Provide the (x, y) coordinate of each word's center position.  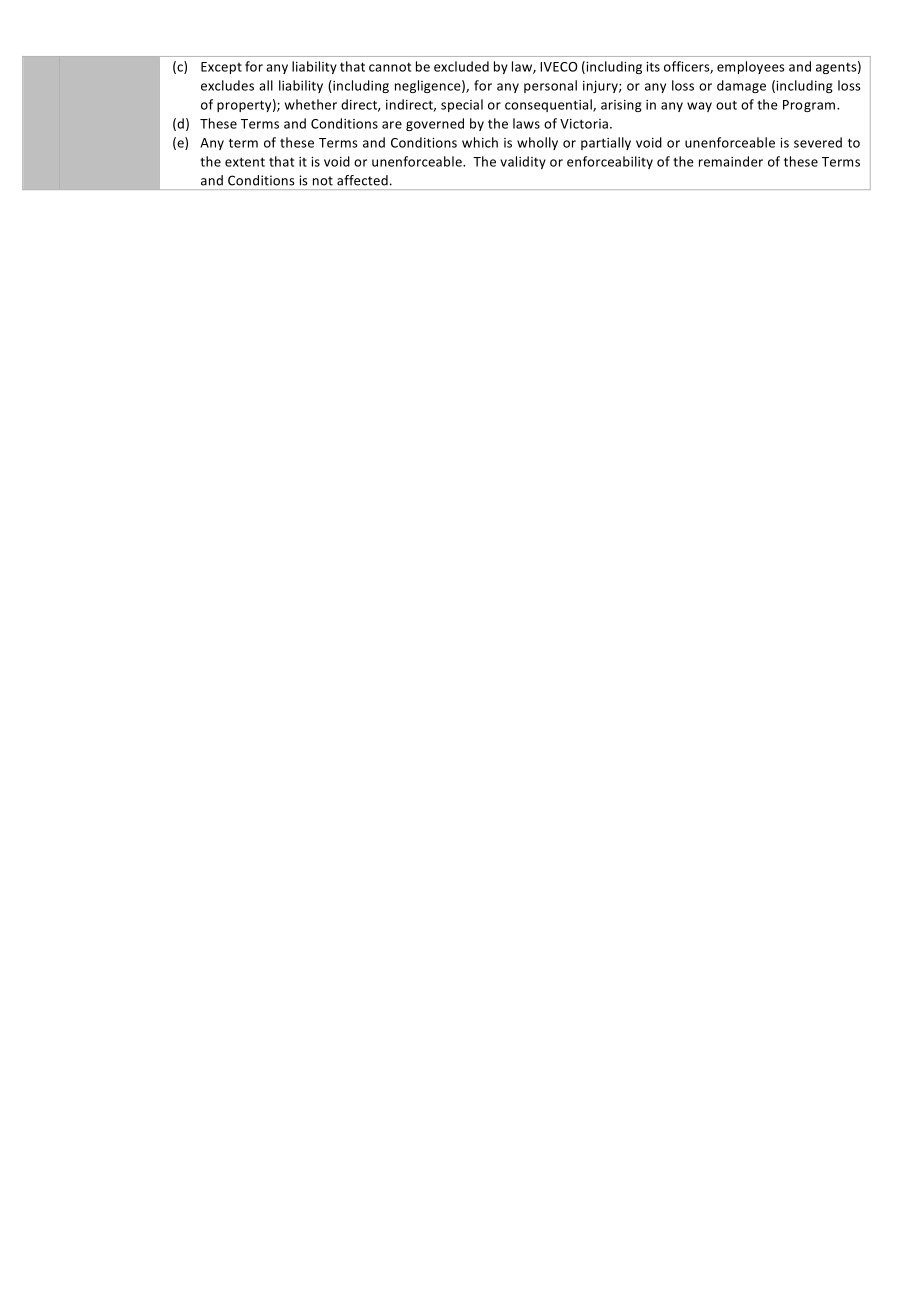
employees (751, 67)
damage (741, 86)
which (480, 142)
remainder (731, 161)
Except (221, 68)
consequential (549, 105)
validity (523, 162)
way (699, 107)
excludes (227, 85)
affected (362, 180)
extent (245, 162)
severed (818, 142)
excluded (461, 66)
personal (550, 86)
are (392, 125)
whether (311, 104)
